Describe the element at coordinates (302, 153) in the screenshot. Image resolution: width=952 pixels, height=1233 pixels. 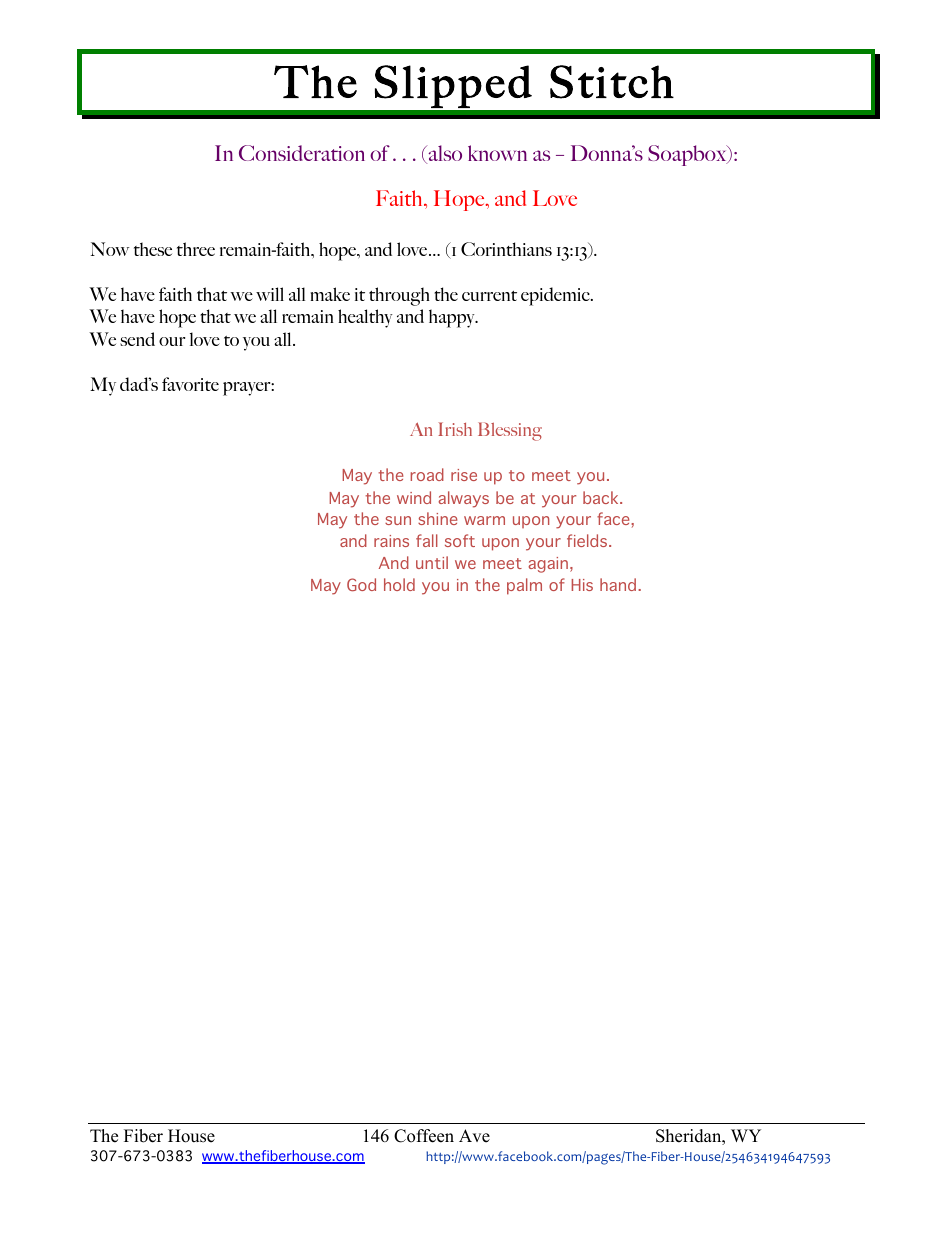
I see `Consideration` at that location.
